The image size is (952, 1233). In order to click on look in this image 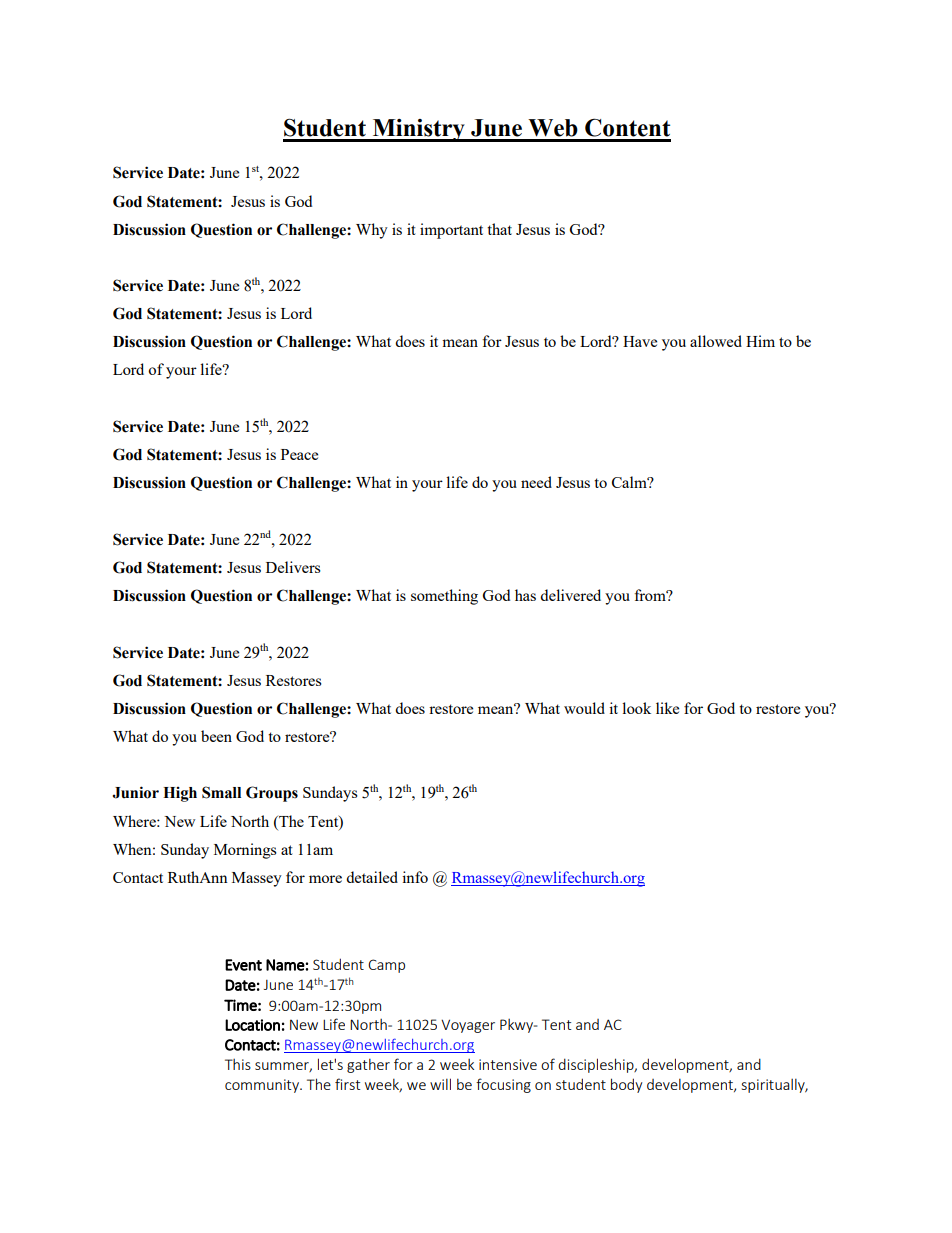, I will do `click(636, 708)`.
